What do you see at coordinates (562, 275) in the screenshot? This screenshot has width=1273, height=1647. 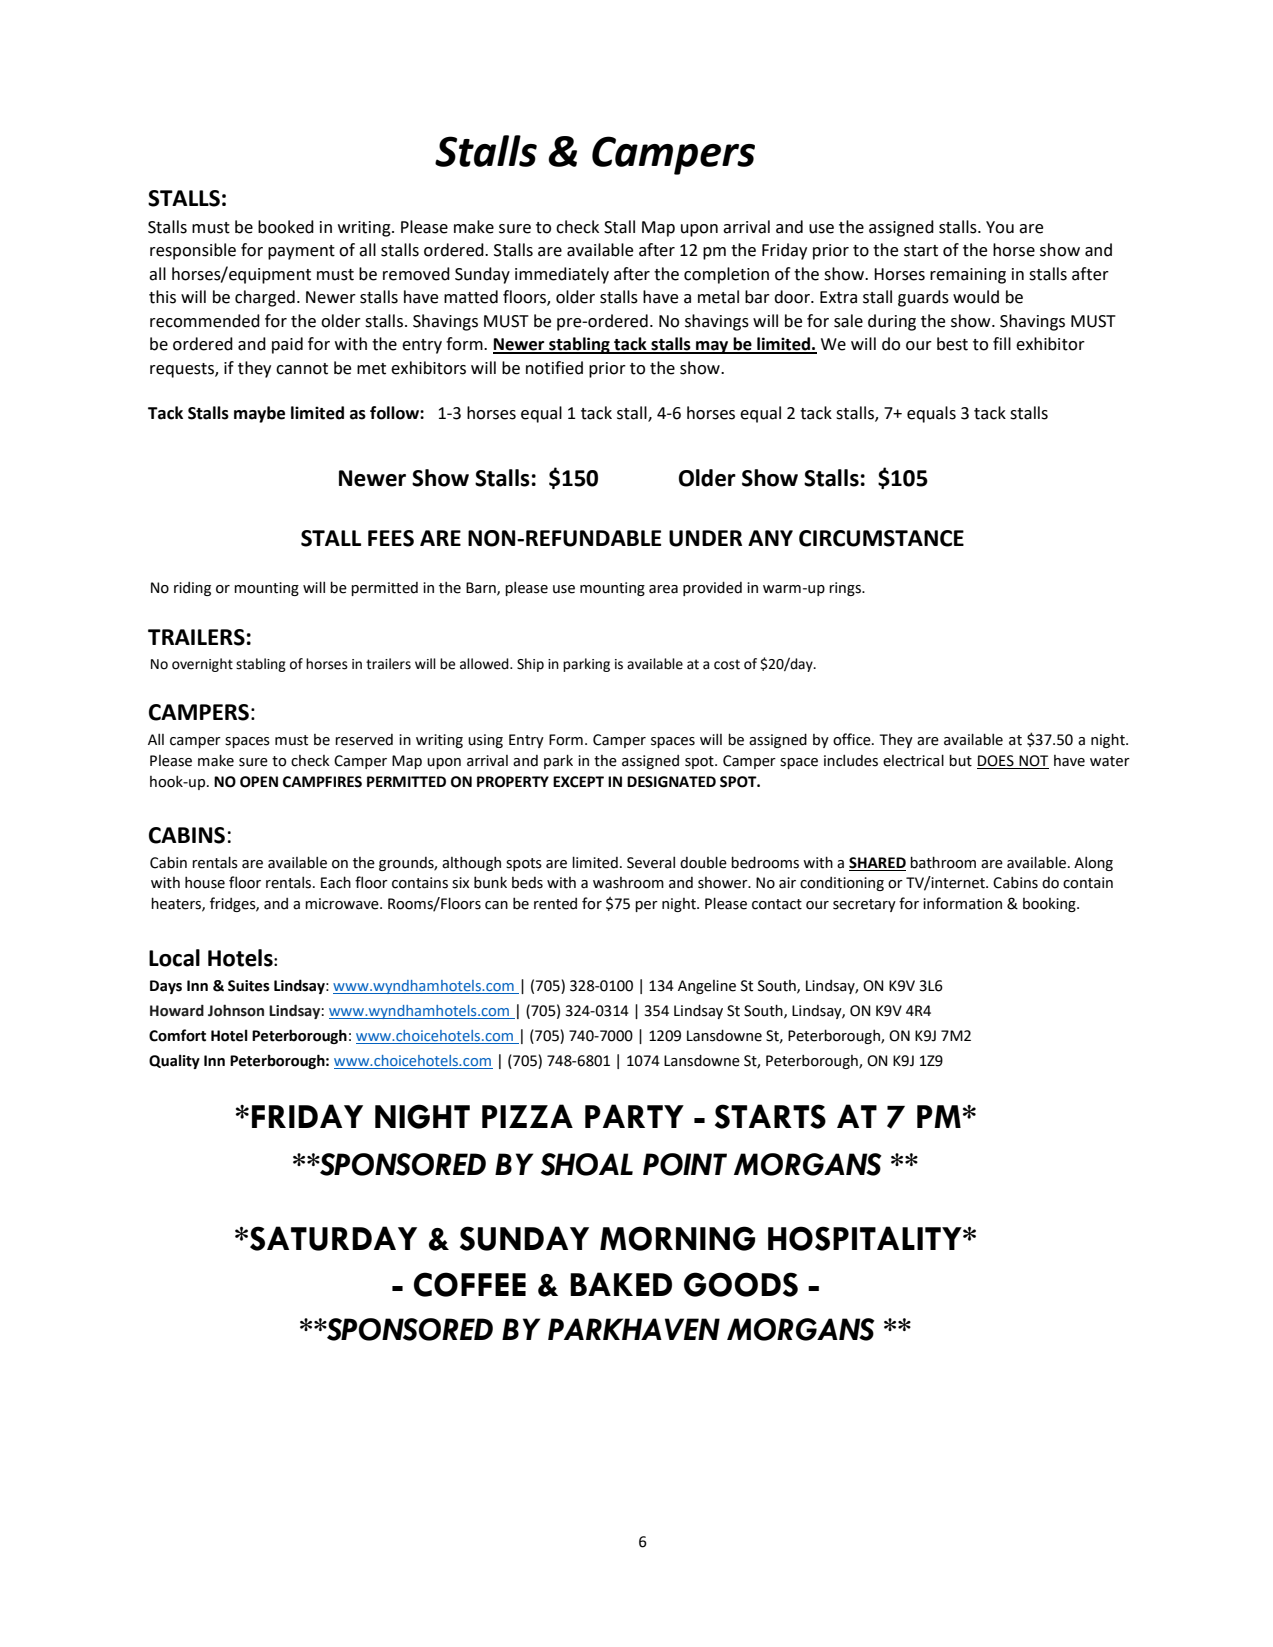 I see `immediately` at bounding box center [562, 275].
